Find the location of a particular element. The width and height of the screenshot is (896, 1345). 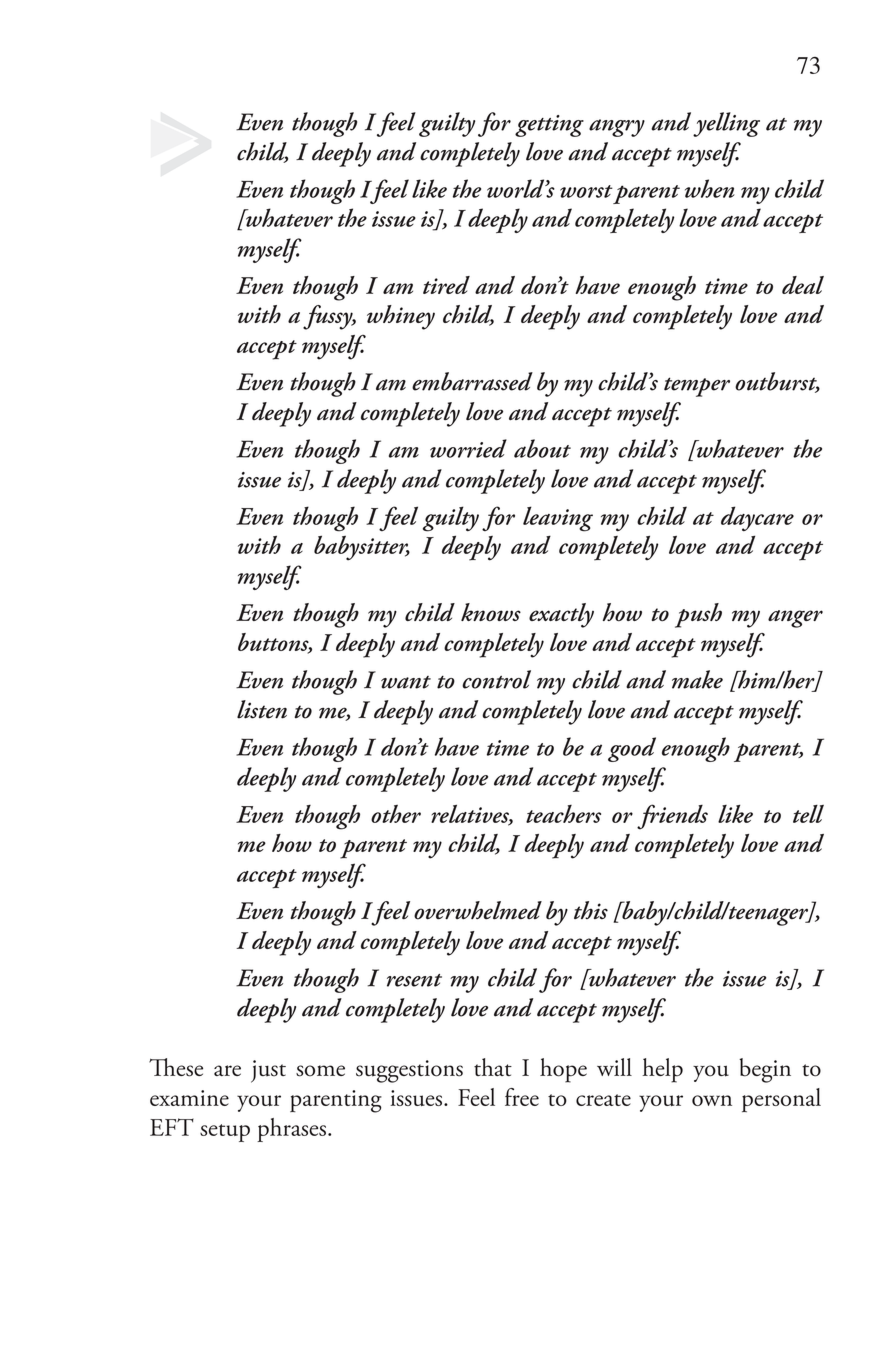

yelling is located at coordinates (726, 124).
